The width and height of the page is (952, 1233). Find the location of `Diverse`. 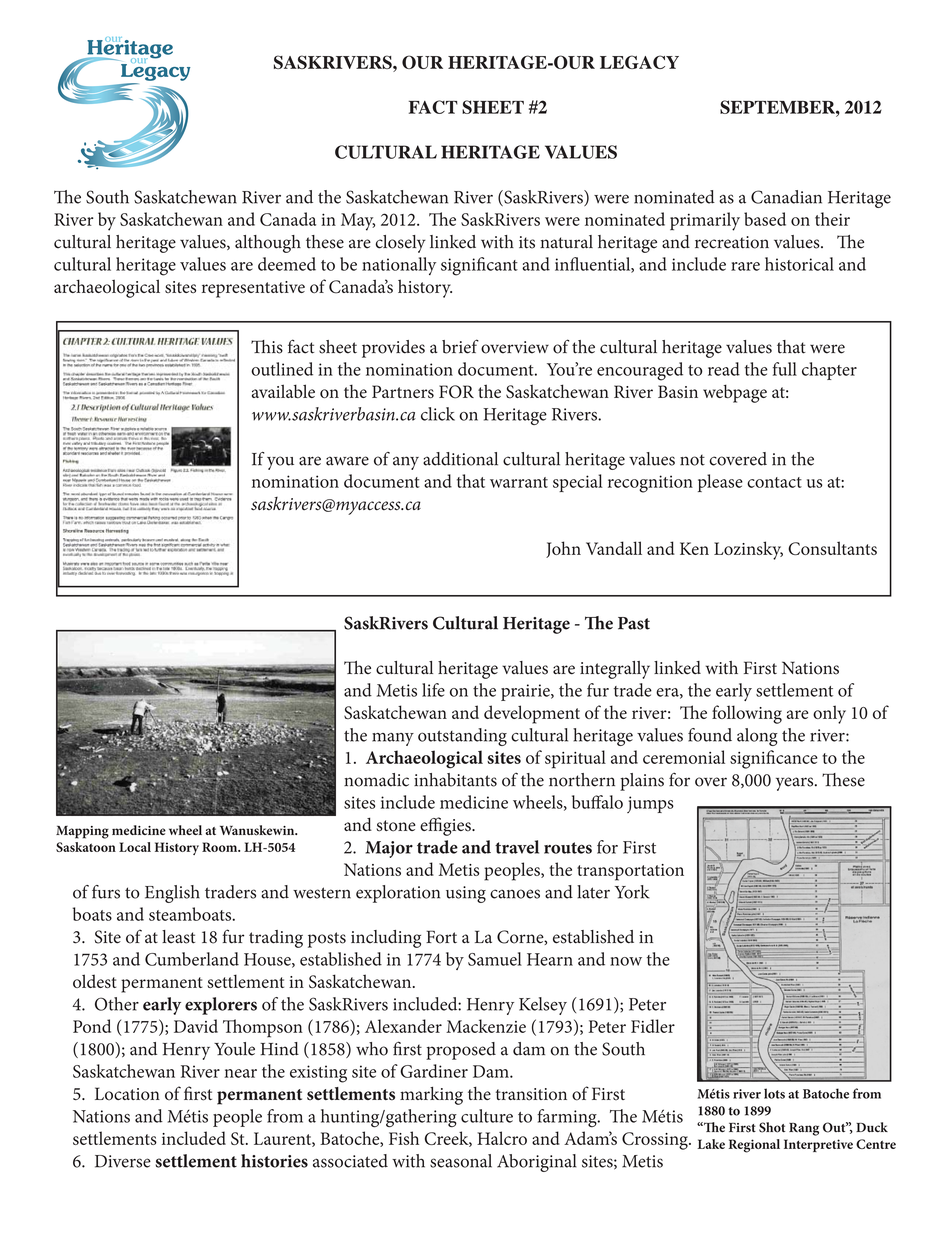

Diverse is located at coordinates (123, 1161).
